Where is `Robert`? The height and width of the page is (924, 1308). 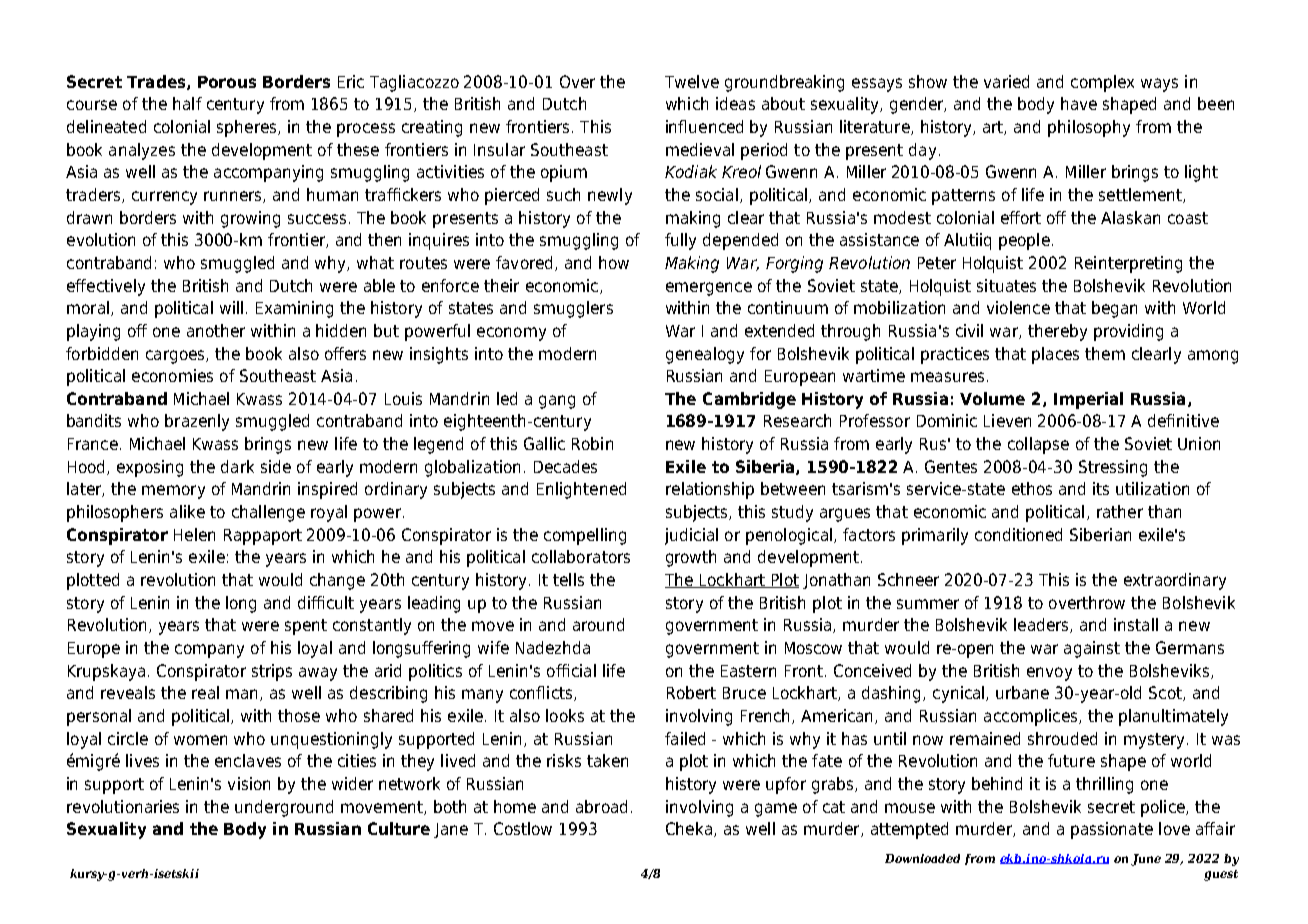
Robert is located at coordinates (691, 692).
